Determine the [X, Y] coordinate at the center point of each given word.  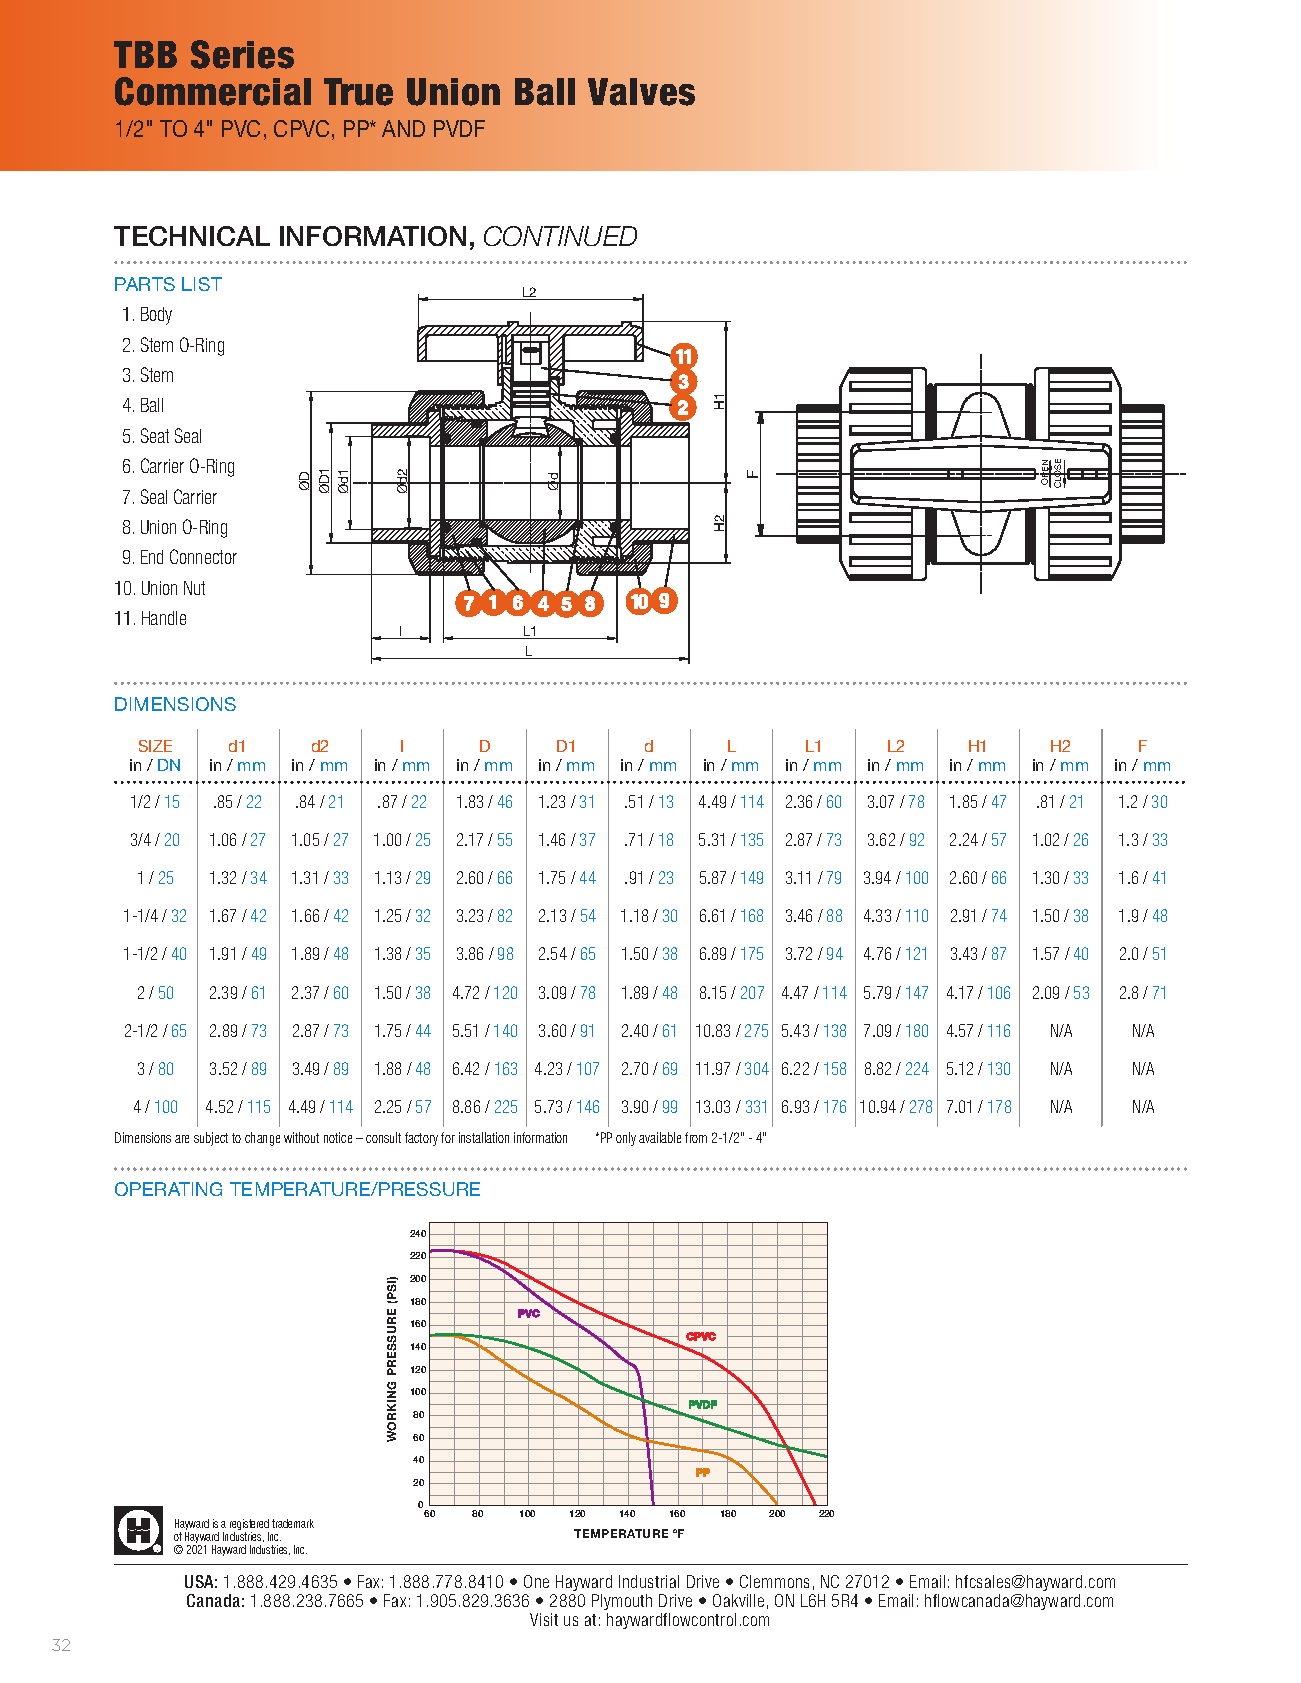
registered [249, 1526]
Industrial [649, 1581]
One [536, 1581]
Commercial [213, 91]
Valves [641, 92]
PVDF [459, 128]
